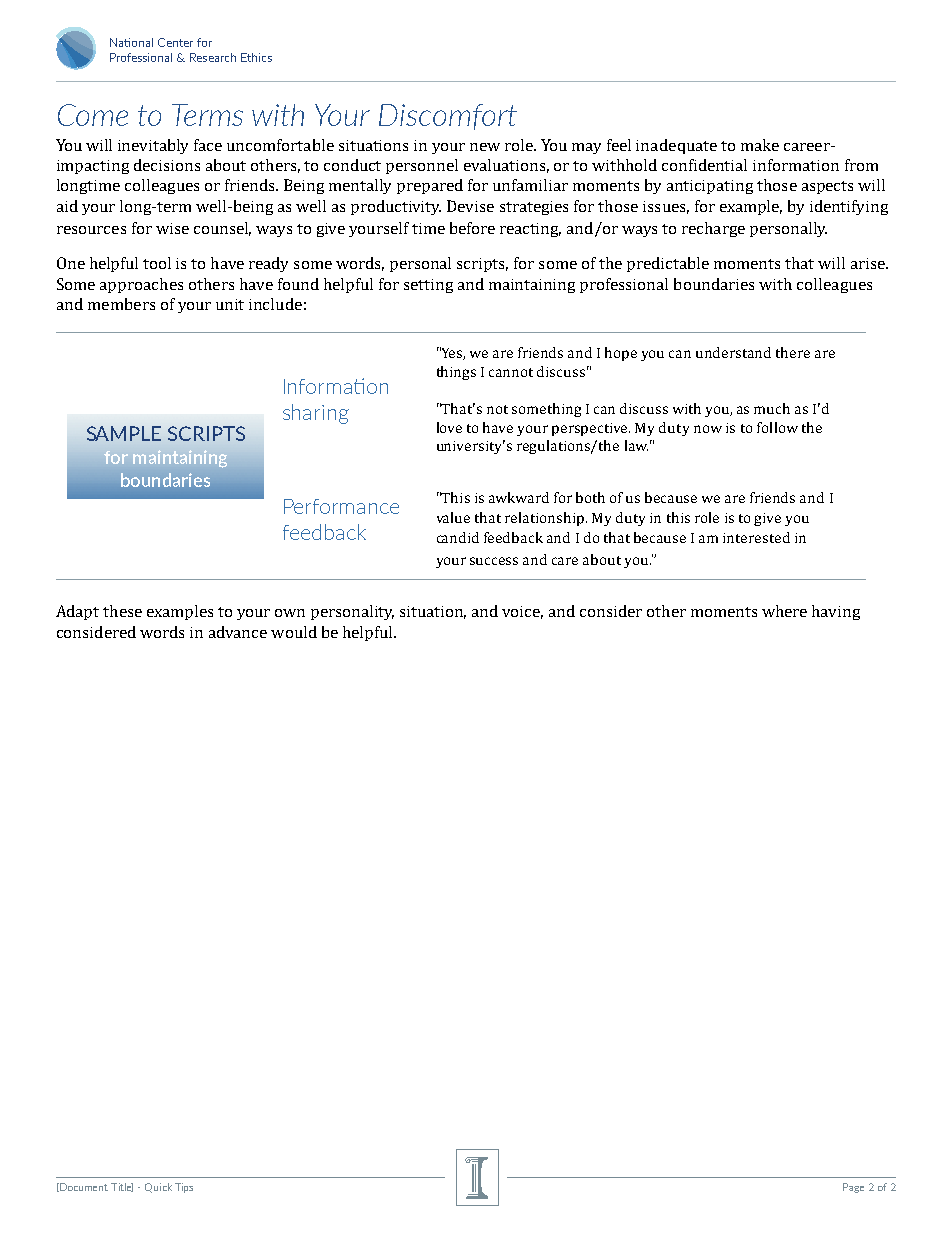 Image resolution: width=952 pixels, height=1233 pixels. What do you see at coordinates (522, 612) in the screenshot?
I see `voice` at bounding box center [522, 612].
